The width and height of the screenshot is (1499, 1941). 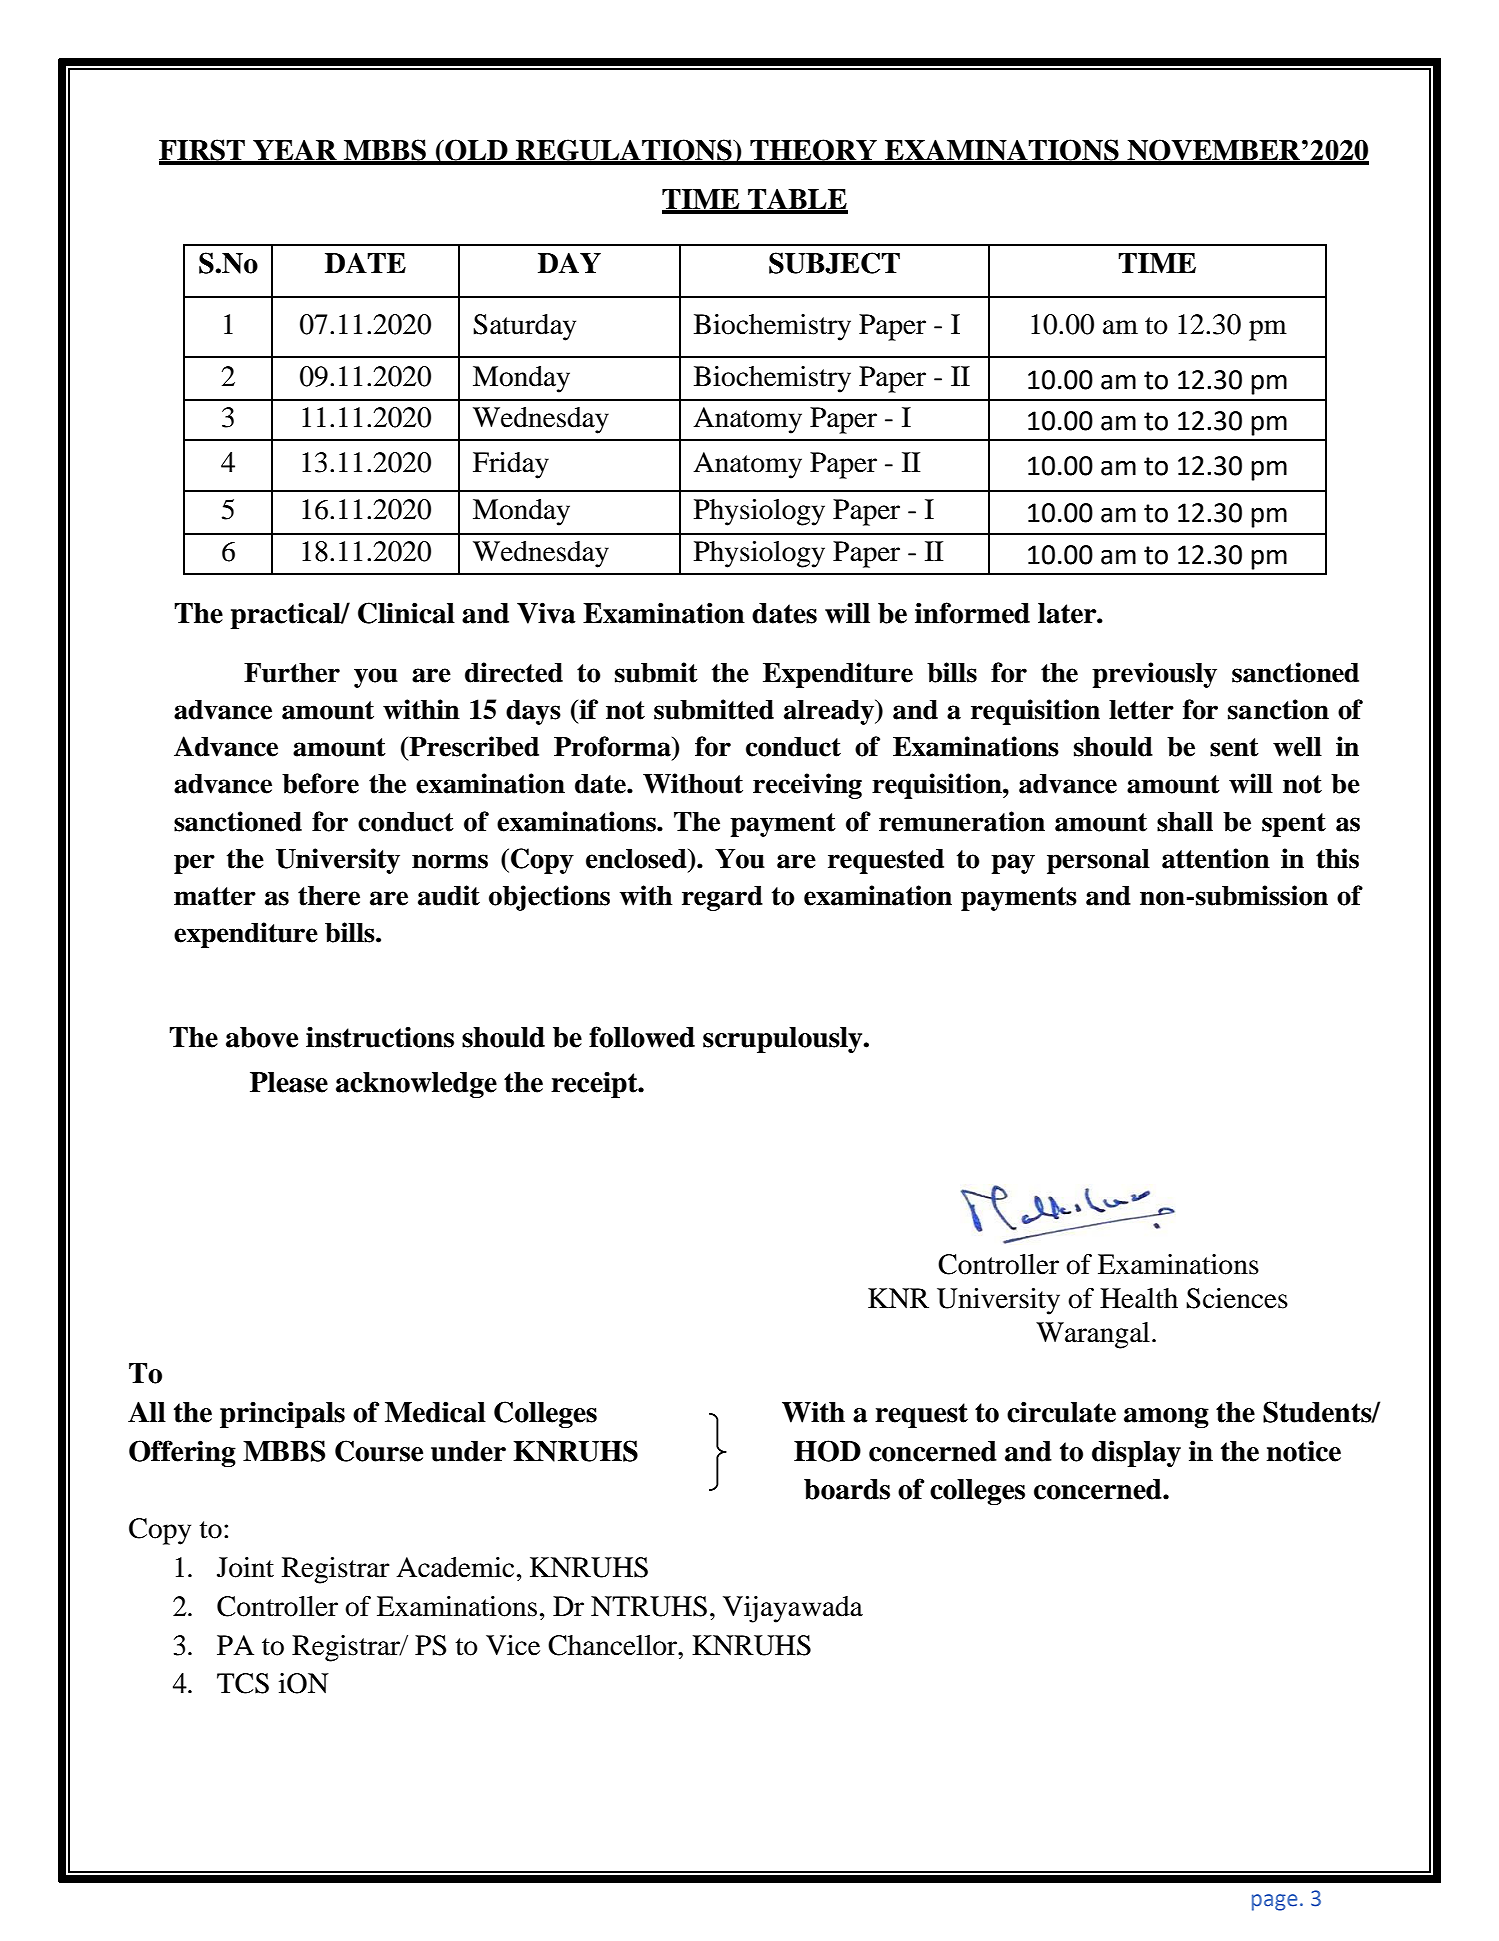 I want to click on page, so click(x=1274, y=1902).
